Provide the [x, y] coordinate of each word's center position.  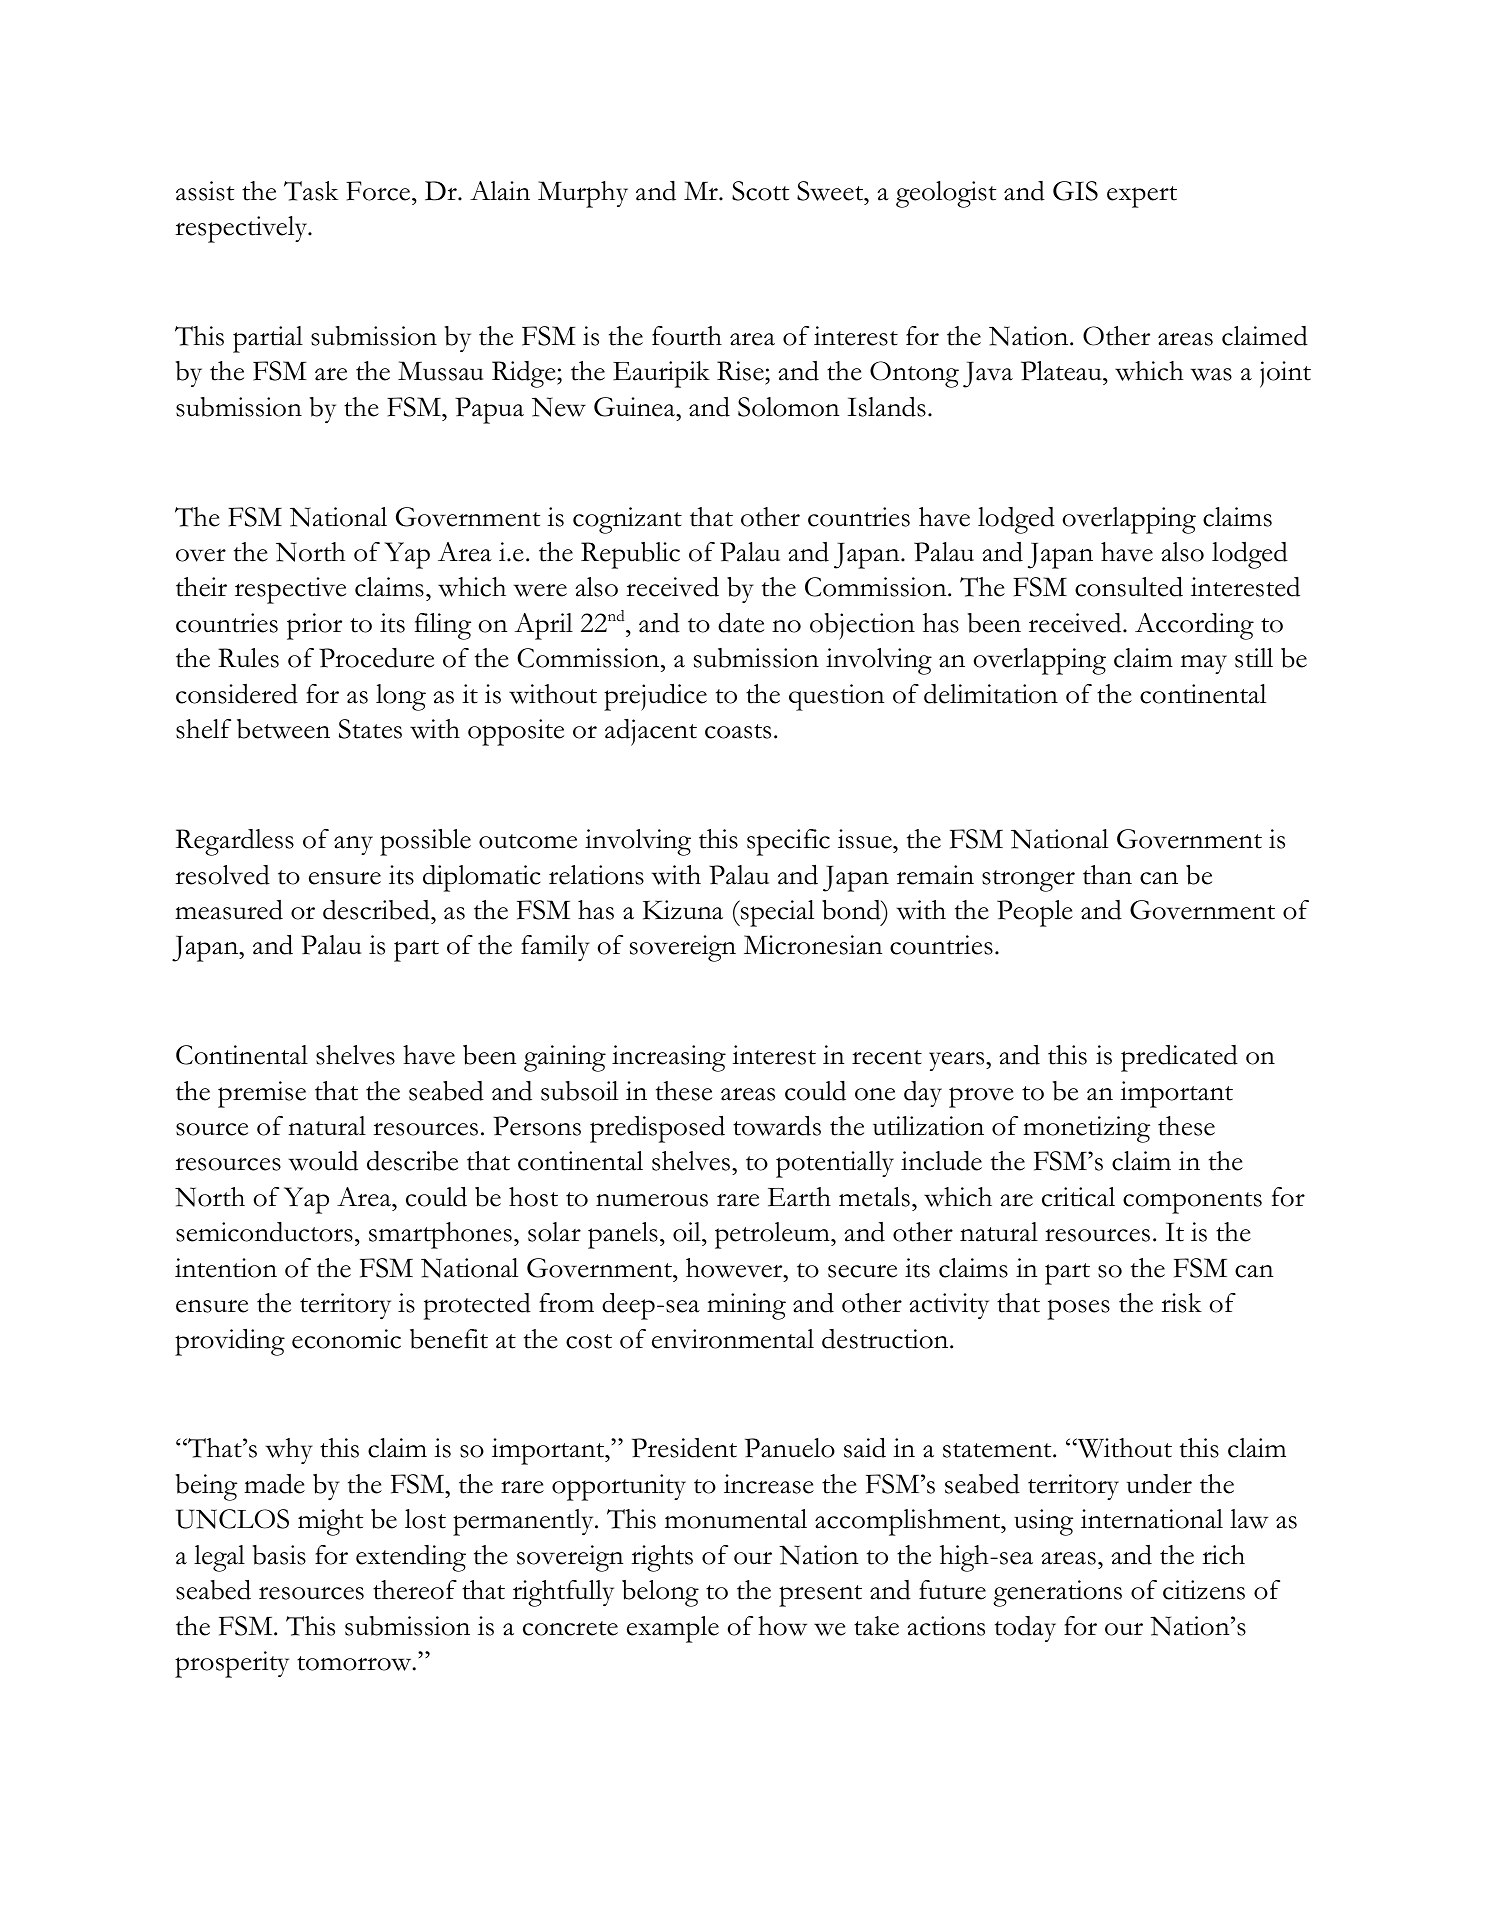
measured [229, 910]
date [741, 622]
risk [1181, 1303]
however [735, 1268]
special [776, 913]
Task [311, 191]
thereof [415, 1590]
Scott [760, 191]
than [1107, 875]
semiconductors [264, 1232]
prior [314, 626]
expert [1142, 197]
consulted [1129, 586]
